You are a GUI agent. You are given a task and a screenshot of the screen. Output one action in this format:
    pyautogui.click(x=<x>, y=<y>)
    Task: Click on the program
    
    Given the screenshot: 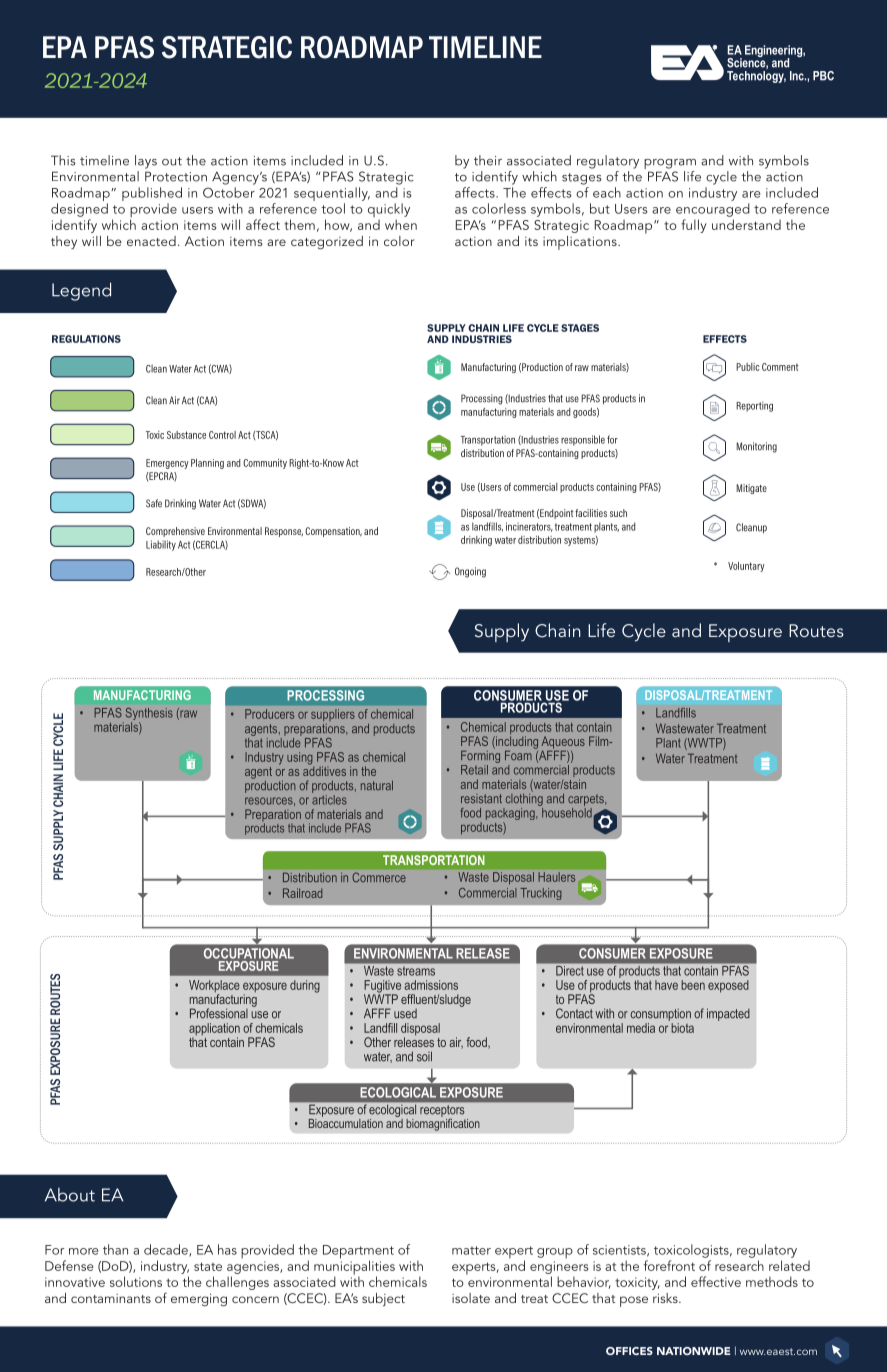 What is the action you would take?
    pyautogui.click(x=670, y=165)
